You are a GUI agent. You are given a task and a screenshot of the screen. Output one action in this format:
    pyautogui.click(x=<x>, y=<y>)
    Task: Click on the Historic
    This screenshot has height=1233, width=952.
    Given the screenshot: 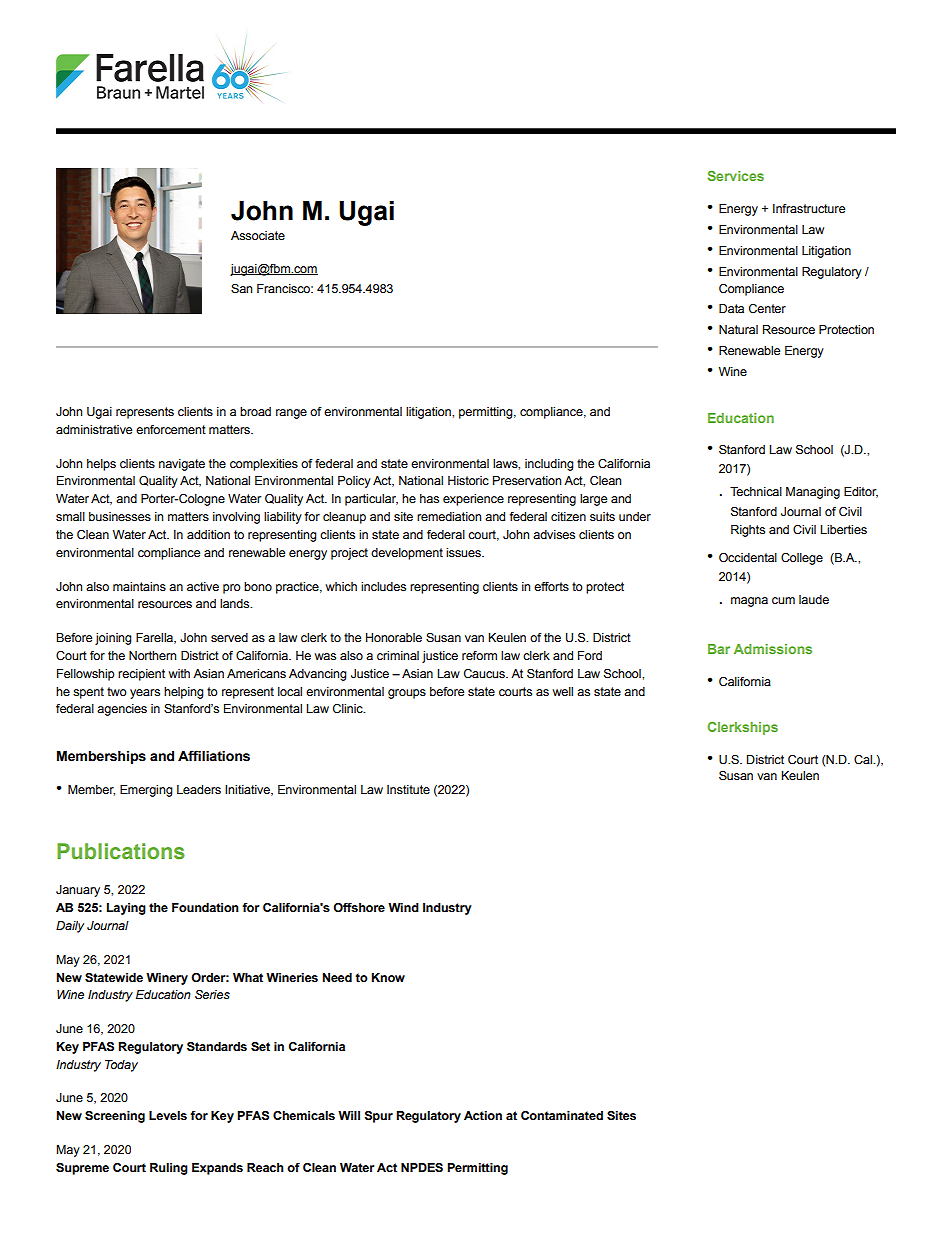 What is the action you would take?
    pyautogui.click(x=468, y=480)
